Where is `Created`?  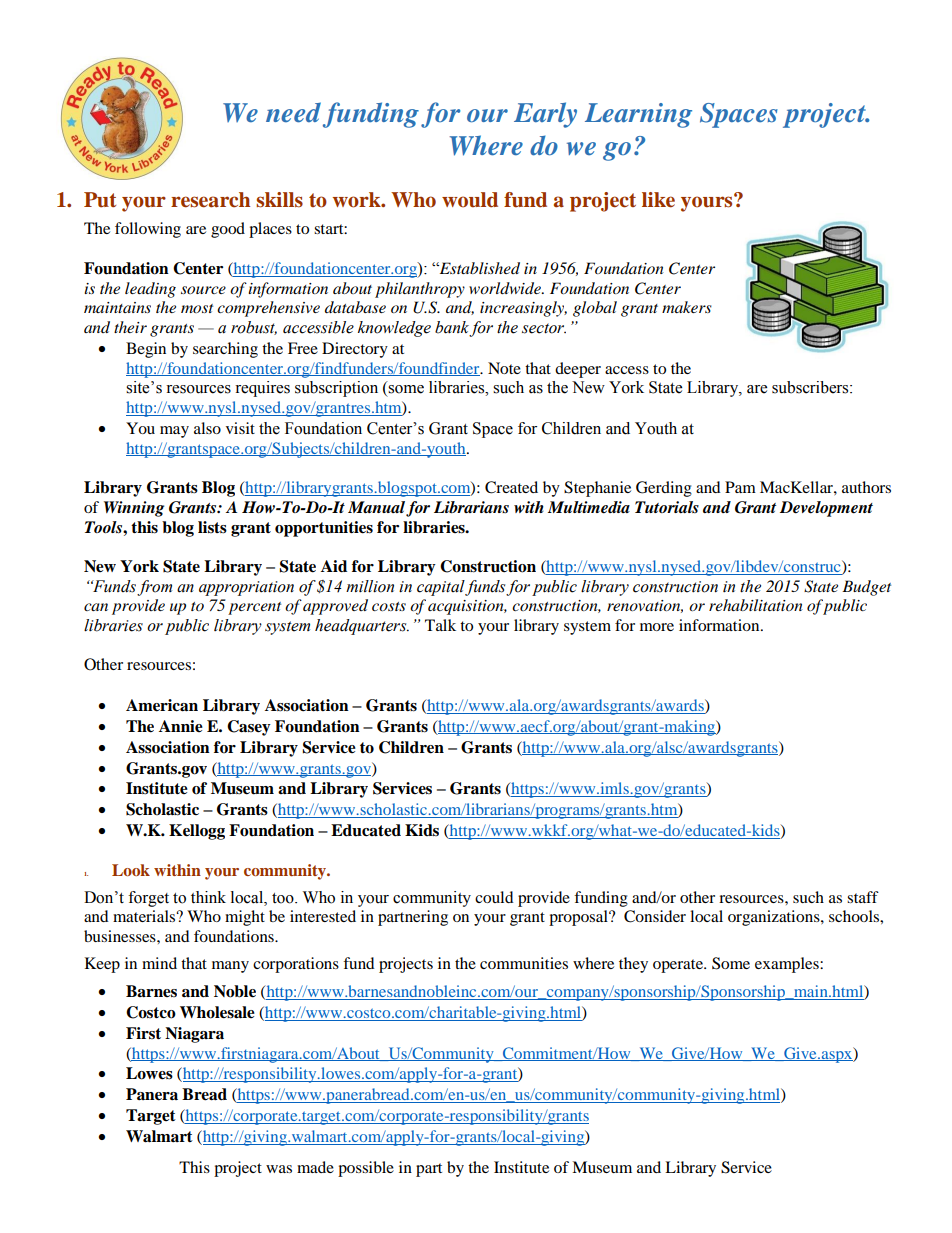
Created is located at coordinates (511, 487).
